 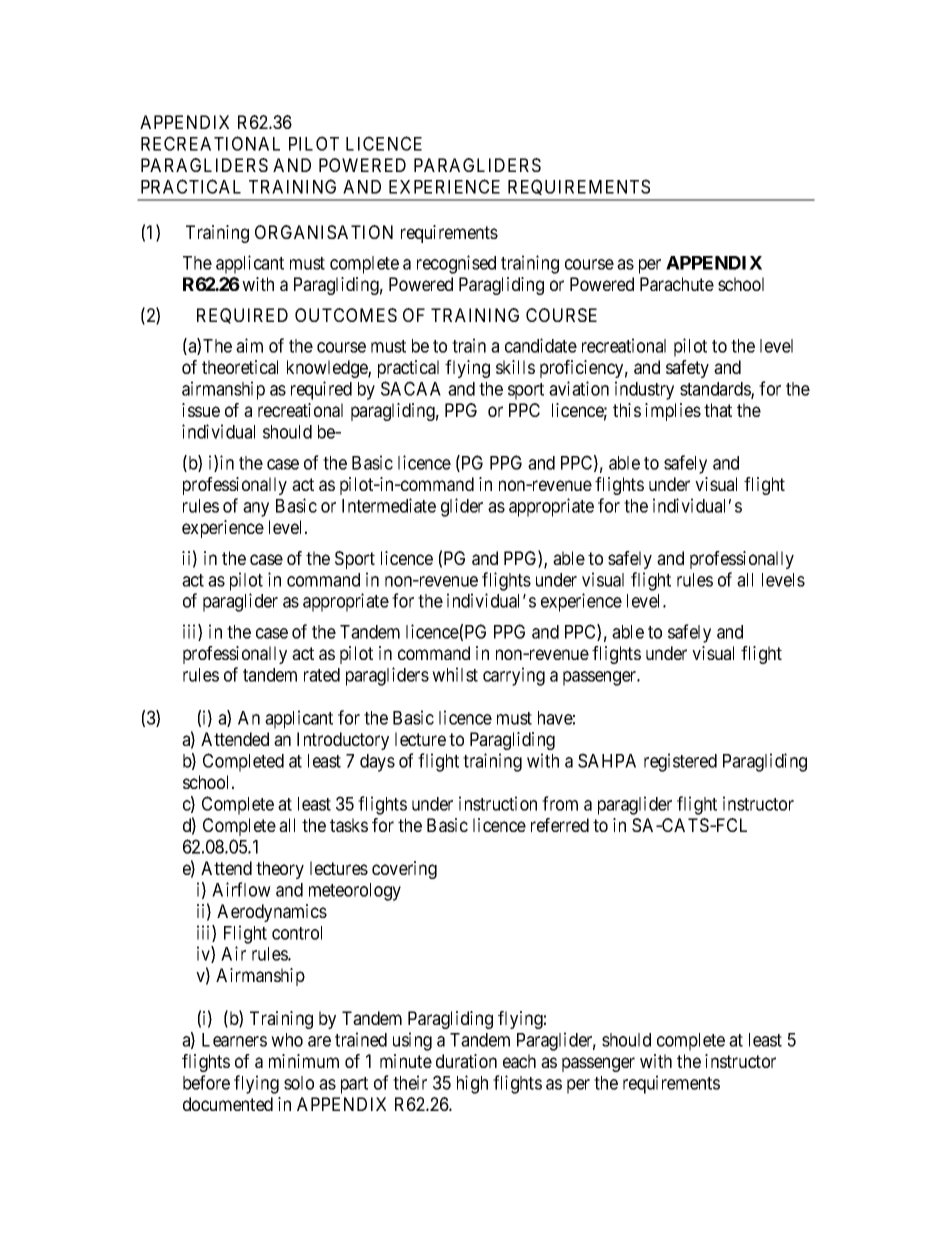 What do you see at coordinates (404, 870) in the page?
I see `covering` at bounding box center [404, 870].
